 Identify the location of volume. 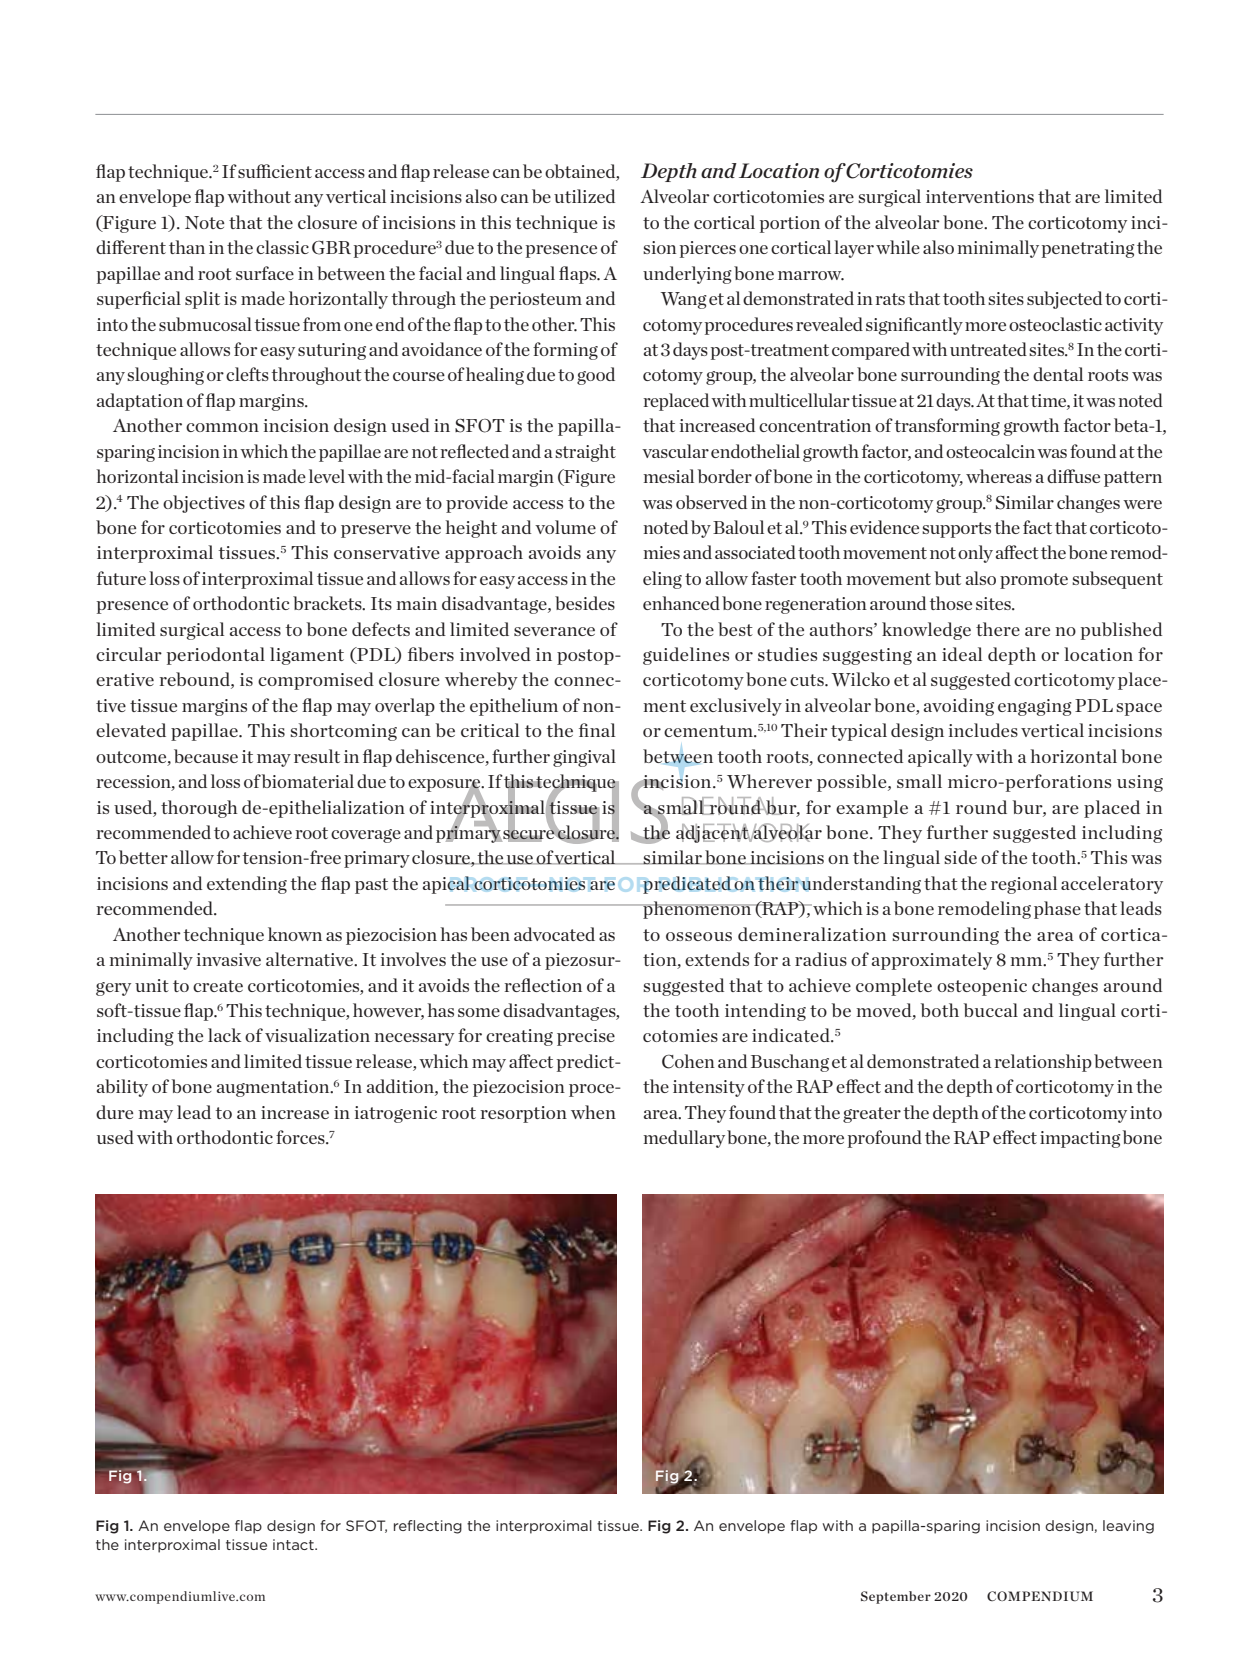
(565, 527).
